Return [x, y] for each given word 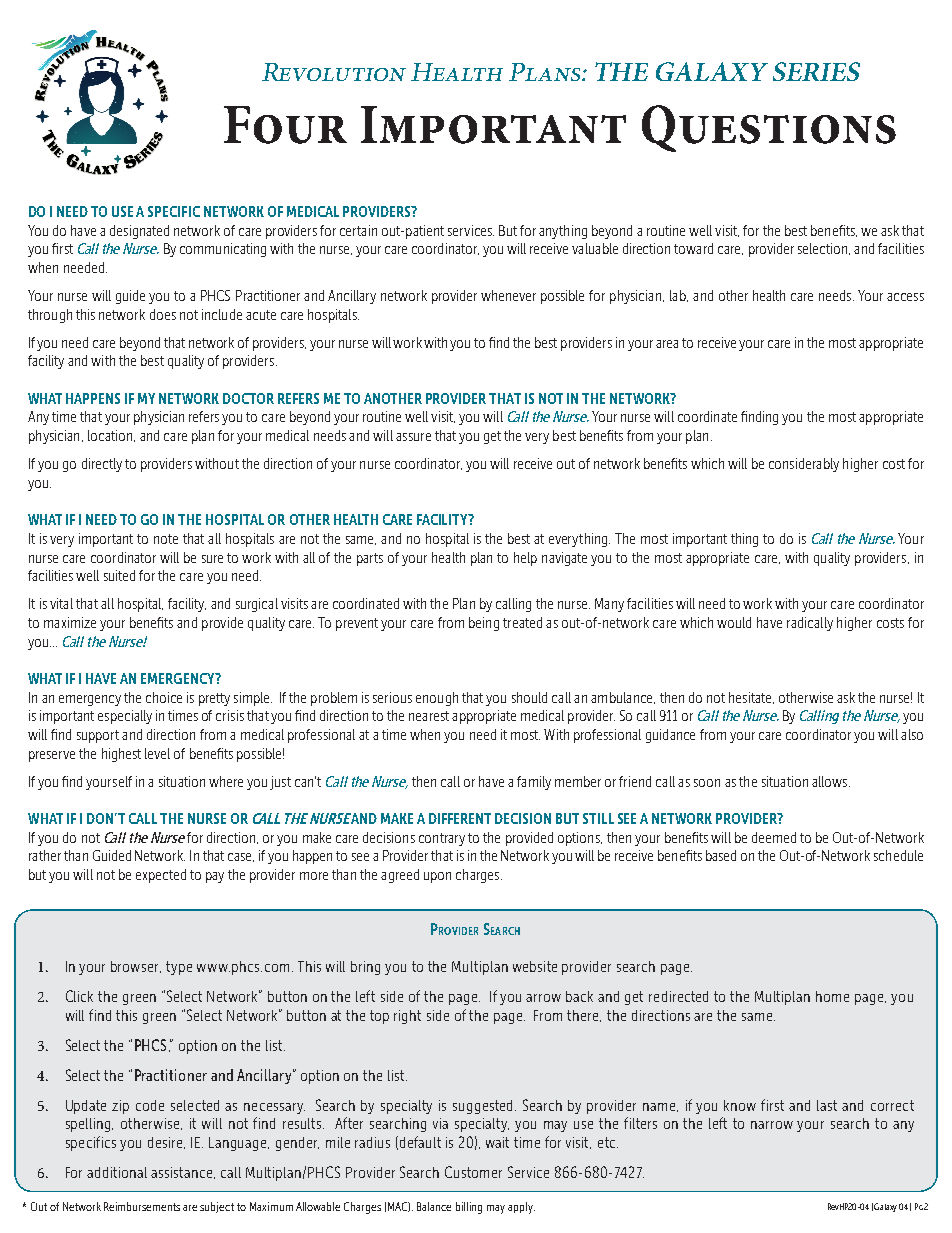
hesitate [751, 698]
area [667, 344]
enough [437, 699]
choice [164, 697]
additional [117, 1172]
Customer [473, 1172]
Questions [769, 128]
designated [139, 232]
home [832, 996]
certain [358, 230]
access [905, 297]
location [111, 436]
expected [161, 876]
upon [437, 877]
